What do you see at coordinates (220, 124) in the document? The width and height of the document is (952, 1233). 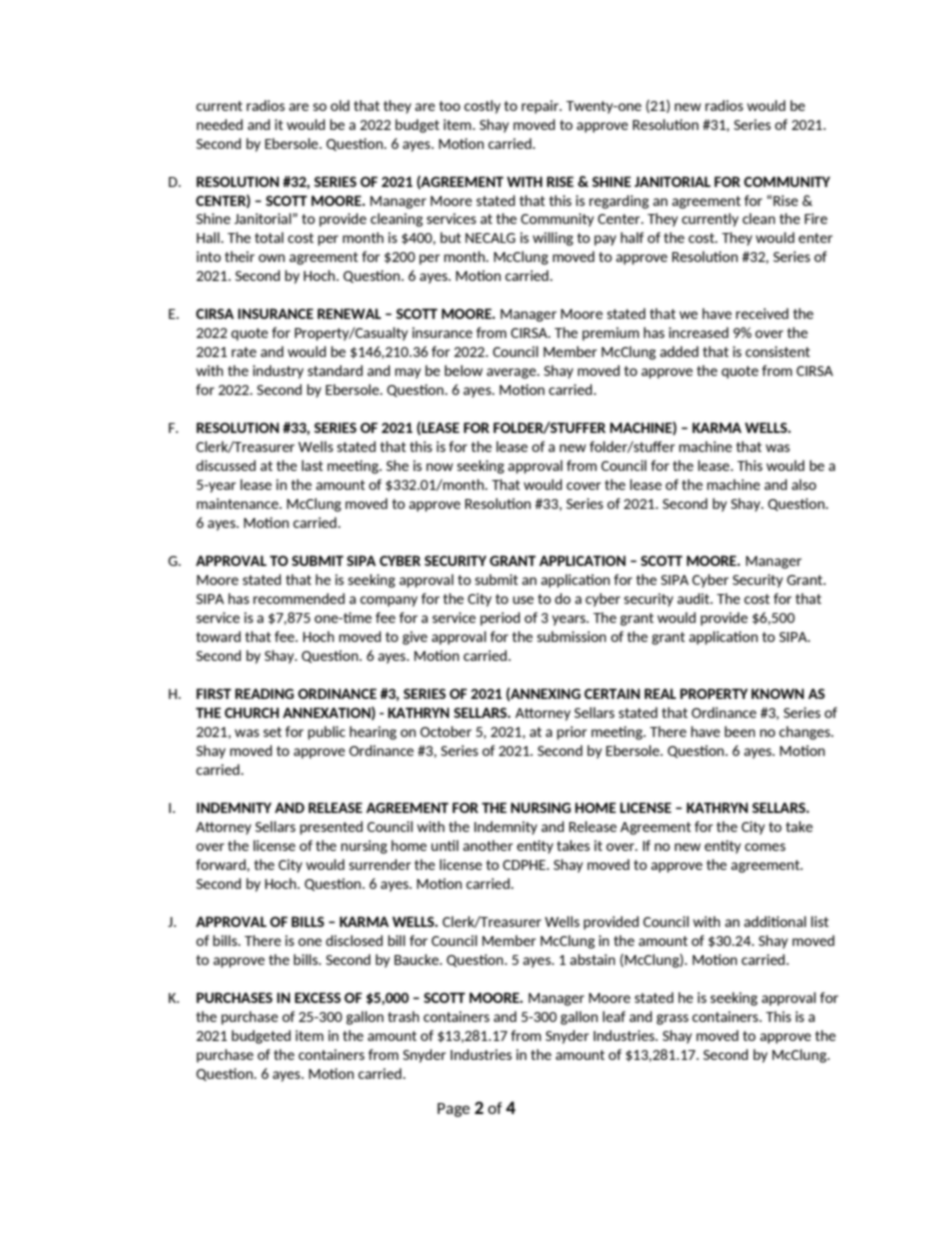 I see `needed` at bounding box center [220, 124].
